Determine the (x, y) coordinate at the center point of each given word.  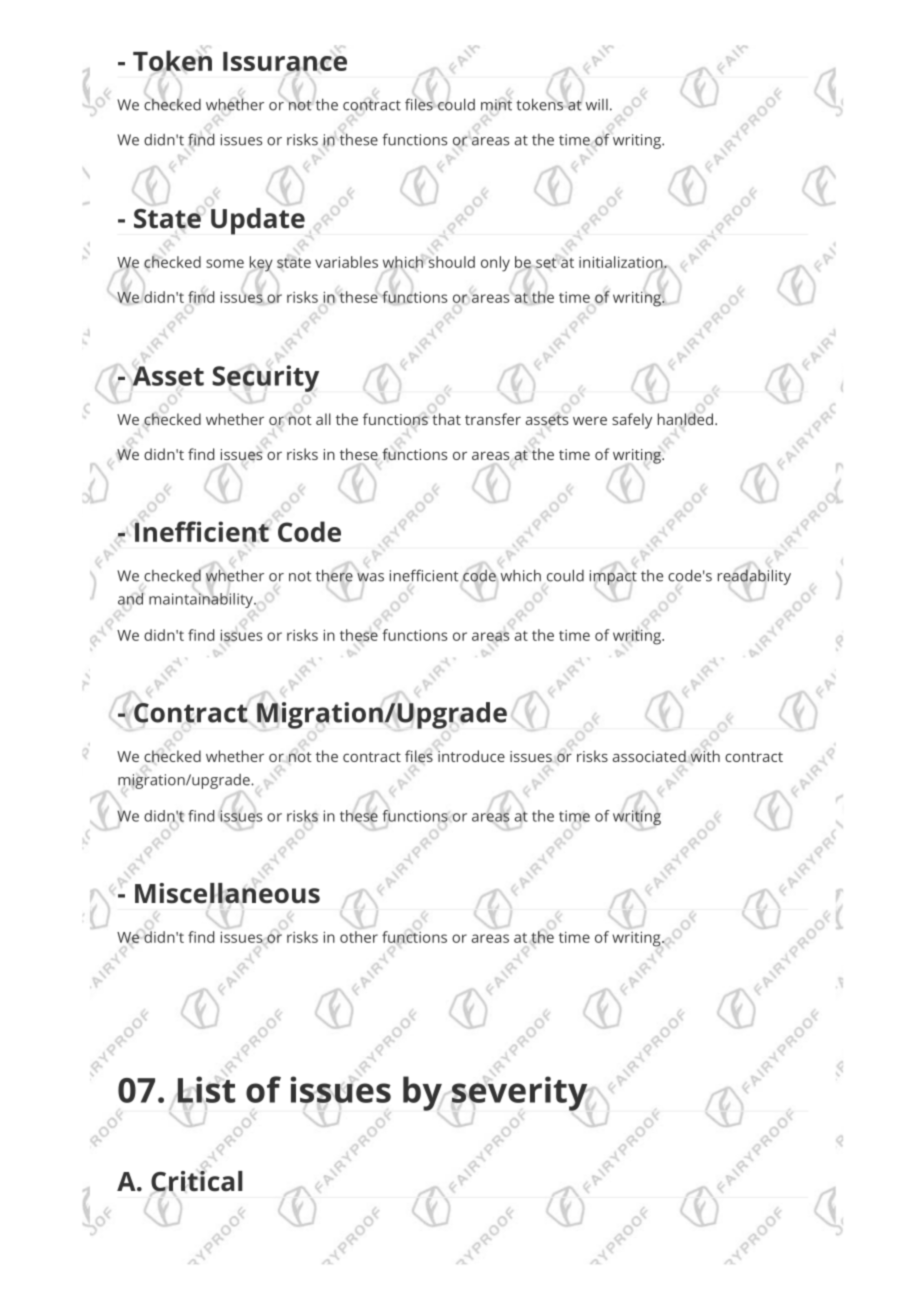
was (370, 577)
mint (496, 105)
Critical (197, 1182)
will (597, 105)
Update (258, 221)
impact (613, 578)
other (359, 937)
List (205, 1090)
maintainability (202, 599)
